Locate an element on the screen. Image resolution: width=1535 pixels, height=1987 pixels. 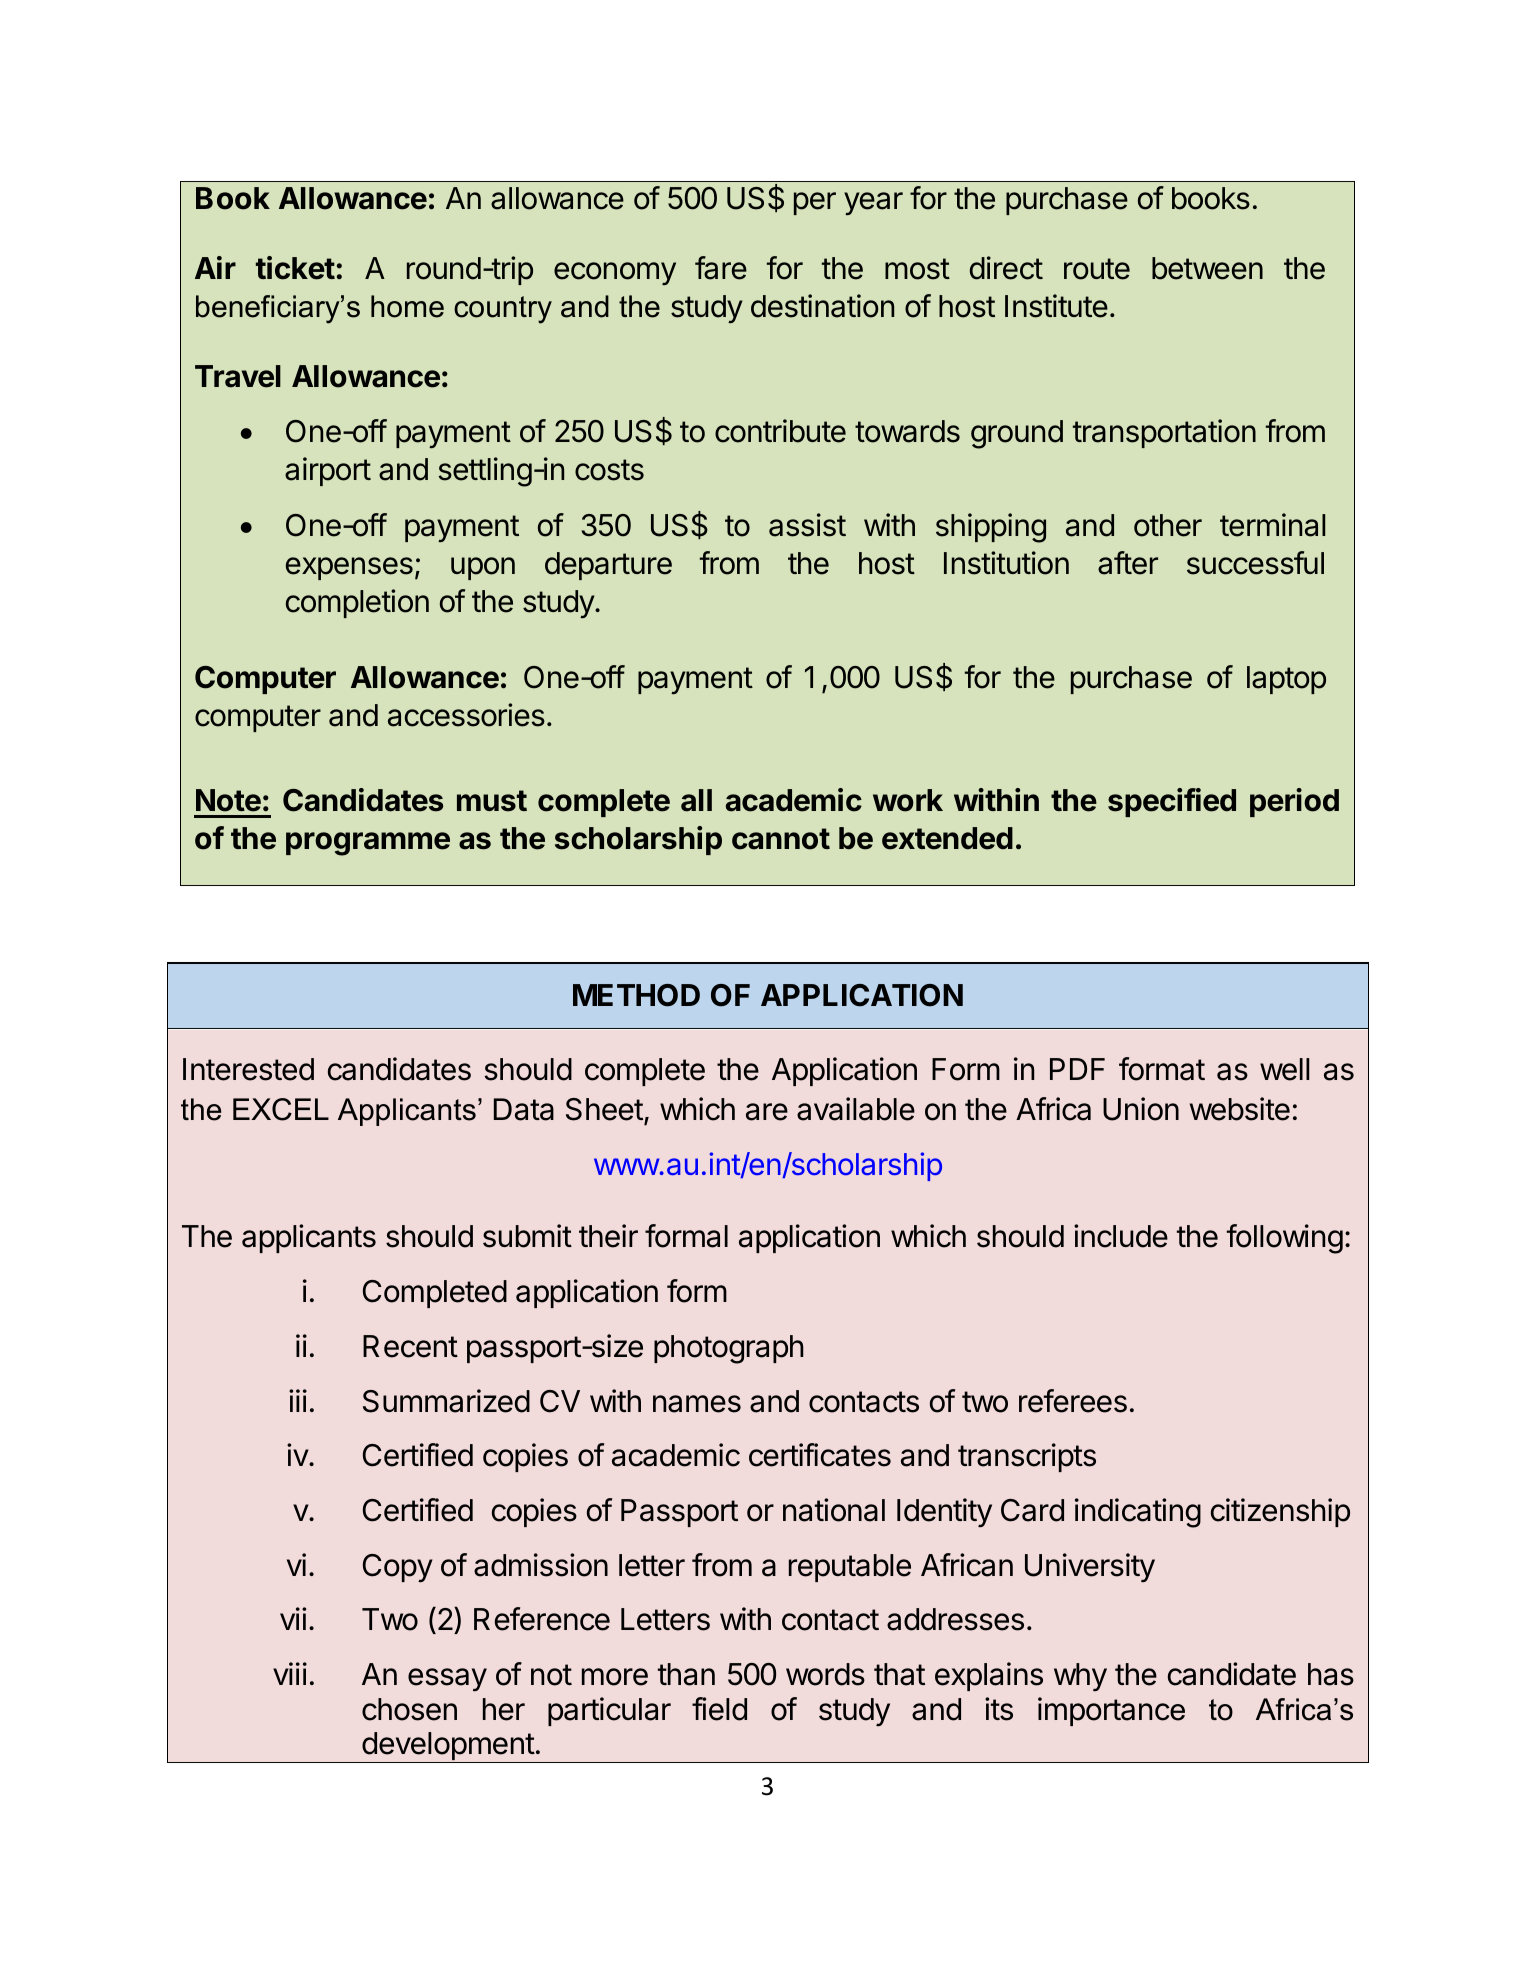
chosen is located at coordinates (409, 1709).
